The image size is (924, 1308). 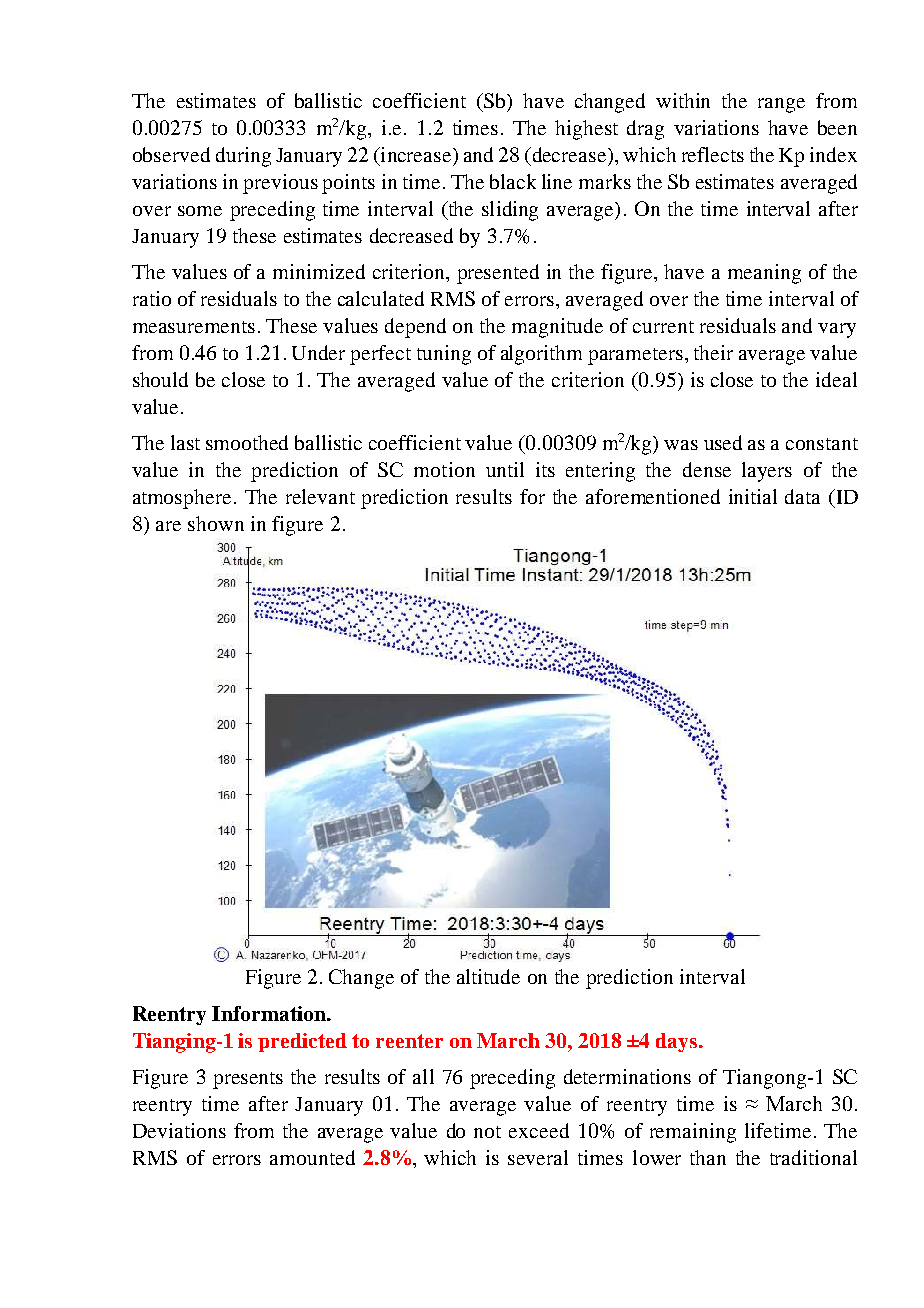 What do you see at coordinates (713, 352) in the image?
I see `their` at bounding box center [713, 352].
